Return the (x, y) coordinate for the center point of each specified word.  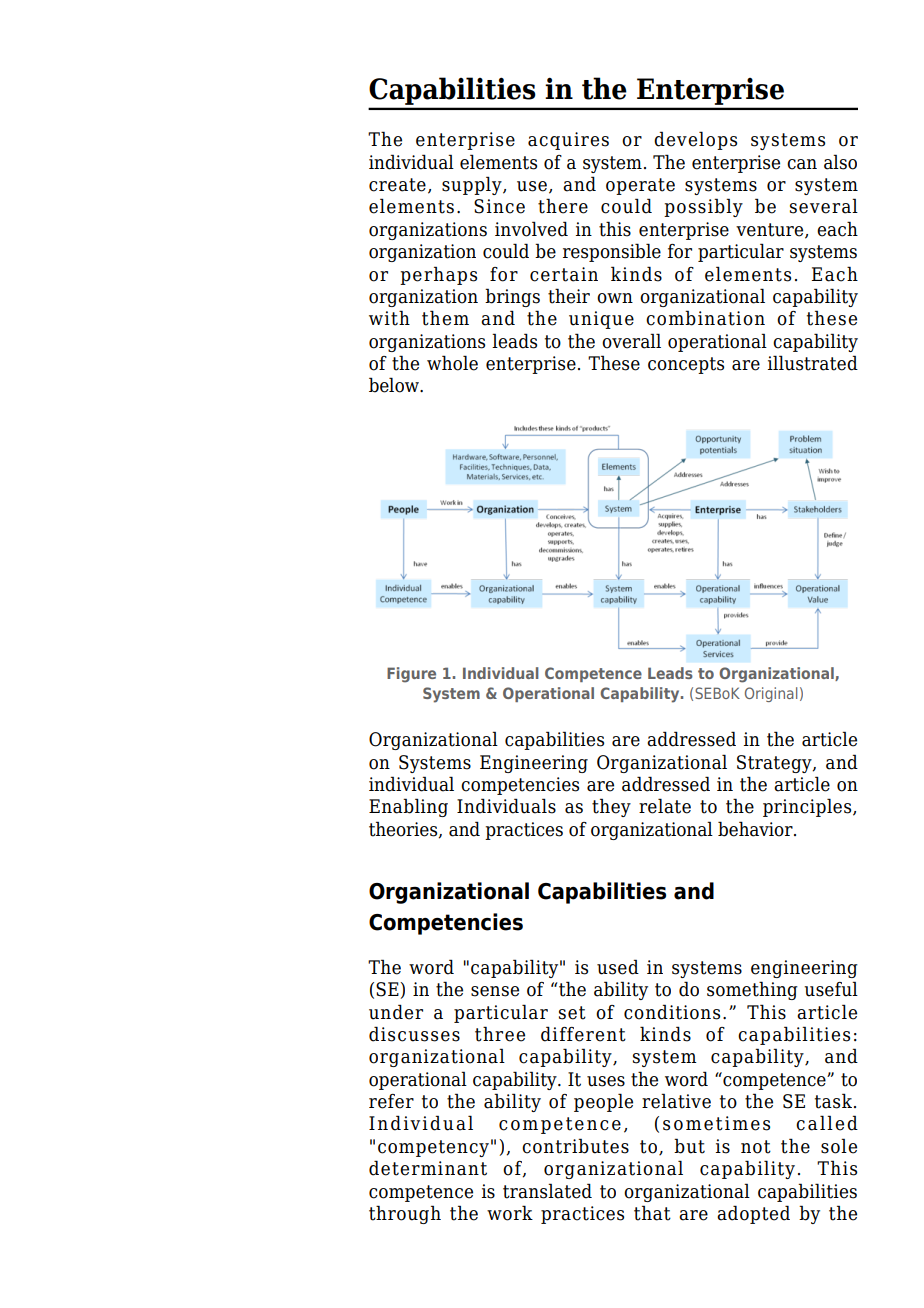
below (395, 385)
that (652, 1213)
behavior (756, 829)
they (611, 807)
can (802, 164)
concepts (686, 365)
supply (473, 185)
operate (640, 186)
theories (404, 829)
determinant (428, 1168)
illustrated (813, 363)
